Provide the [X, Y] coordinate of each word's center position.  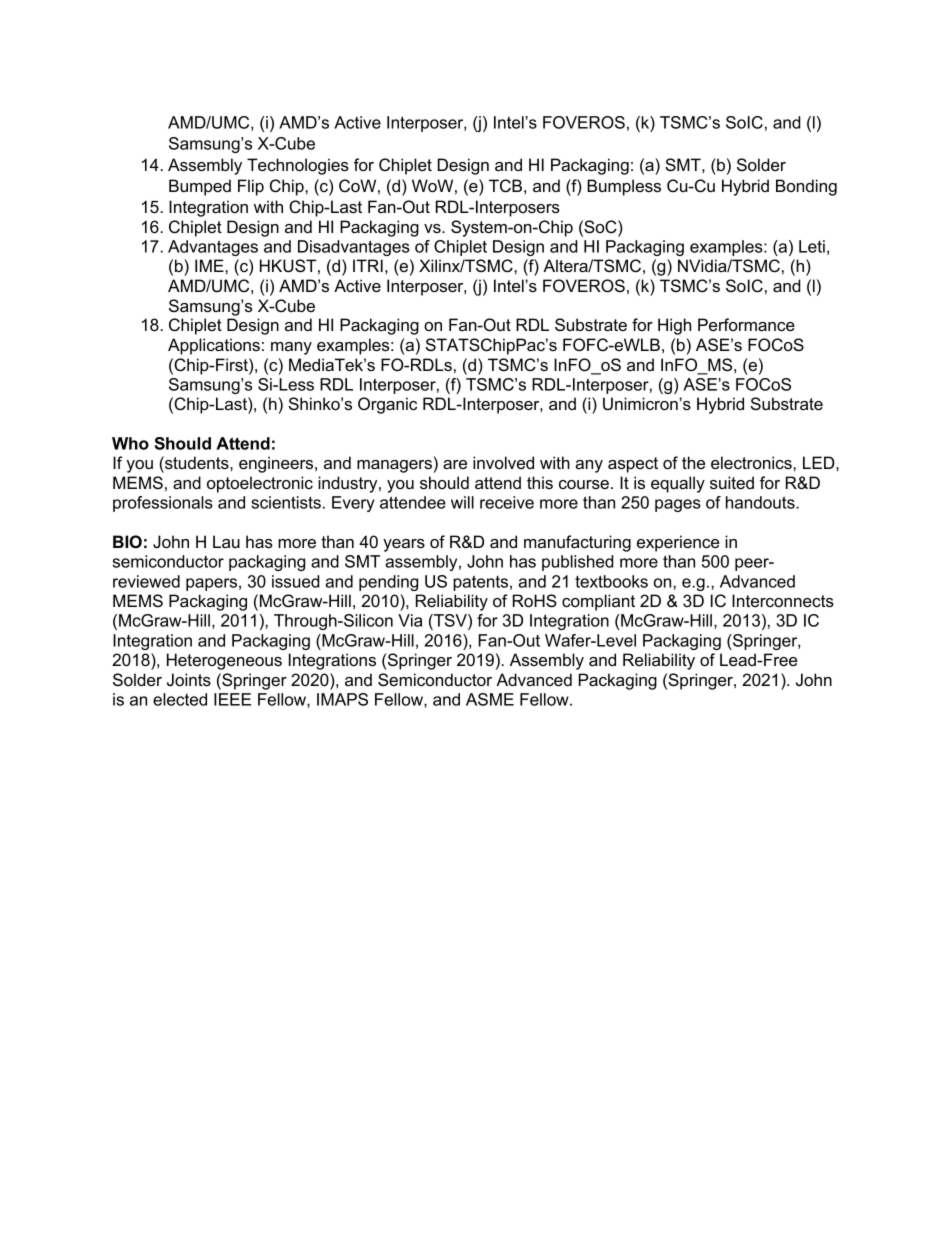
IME [210, 265]
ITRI [368, 265]
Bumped [200, 187]
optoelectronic [260, 484]
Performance [746, 324]
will [462, 502]
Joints [189, 679]
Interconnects [783, 600]
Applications [214, 346]
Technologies [298, 166]
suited [732, 482]
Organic [387, 405]
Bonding [806, 187]
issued [295, 581]
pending [388, 583]
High [674, 326]
